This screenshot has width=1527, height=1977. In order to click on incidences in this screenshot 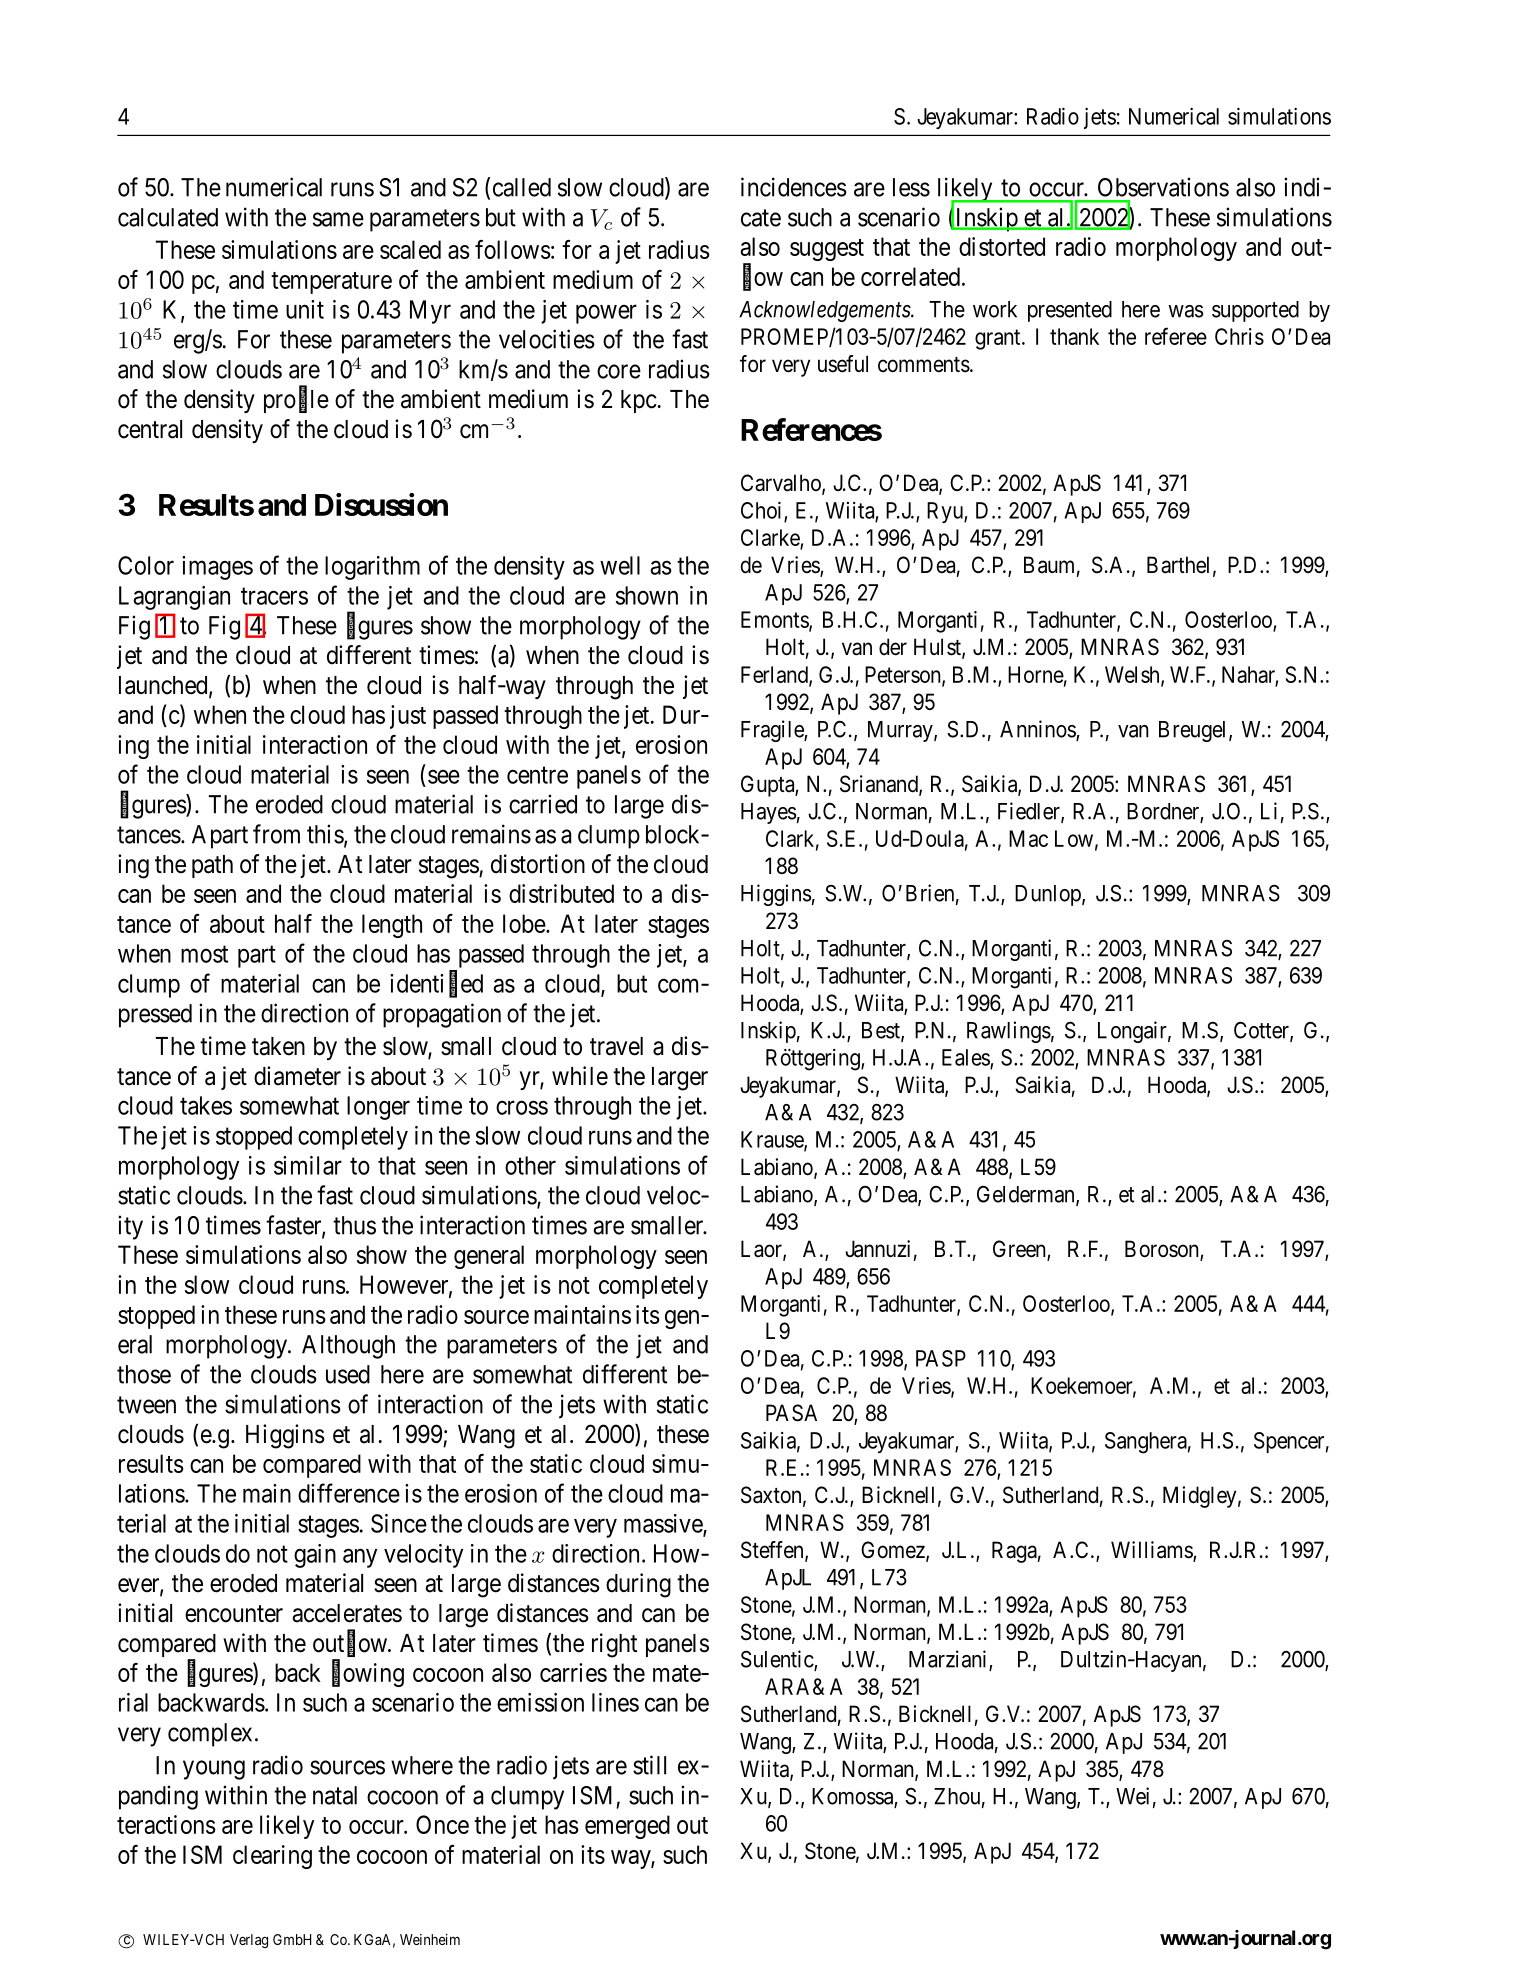, I will do `click(794, 187)`.
